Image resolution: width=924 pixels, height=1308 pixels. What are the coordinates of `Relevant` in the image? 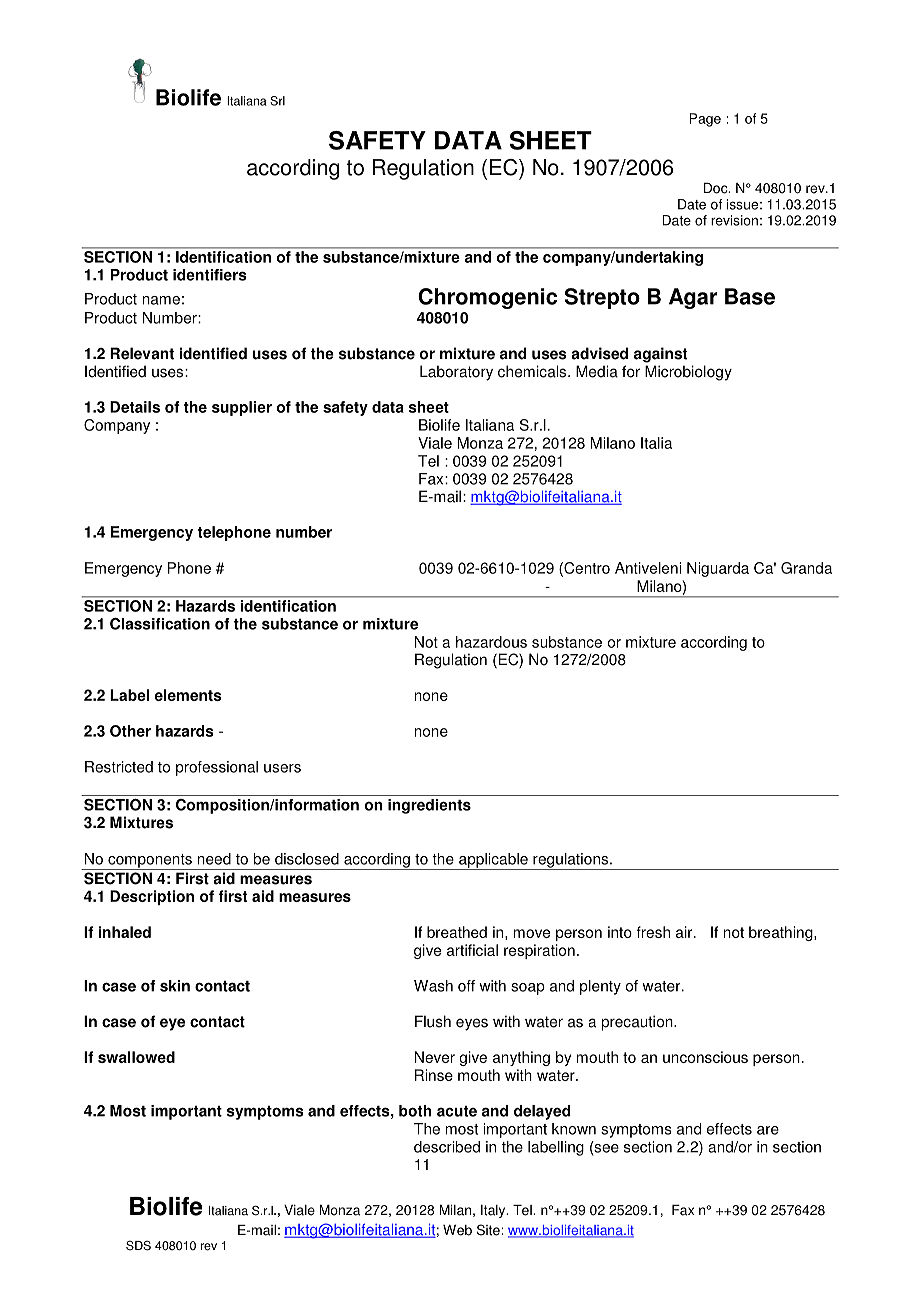 It's located at (142, 353).
